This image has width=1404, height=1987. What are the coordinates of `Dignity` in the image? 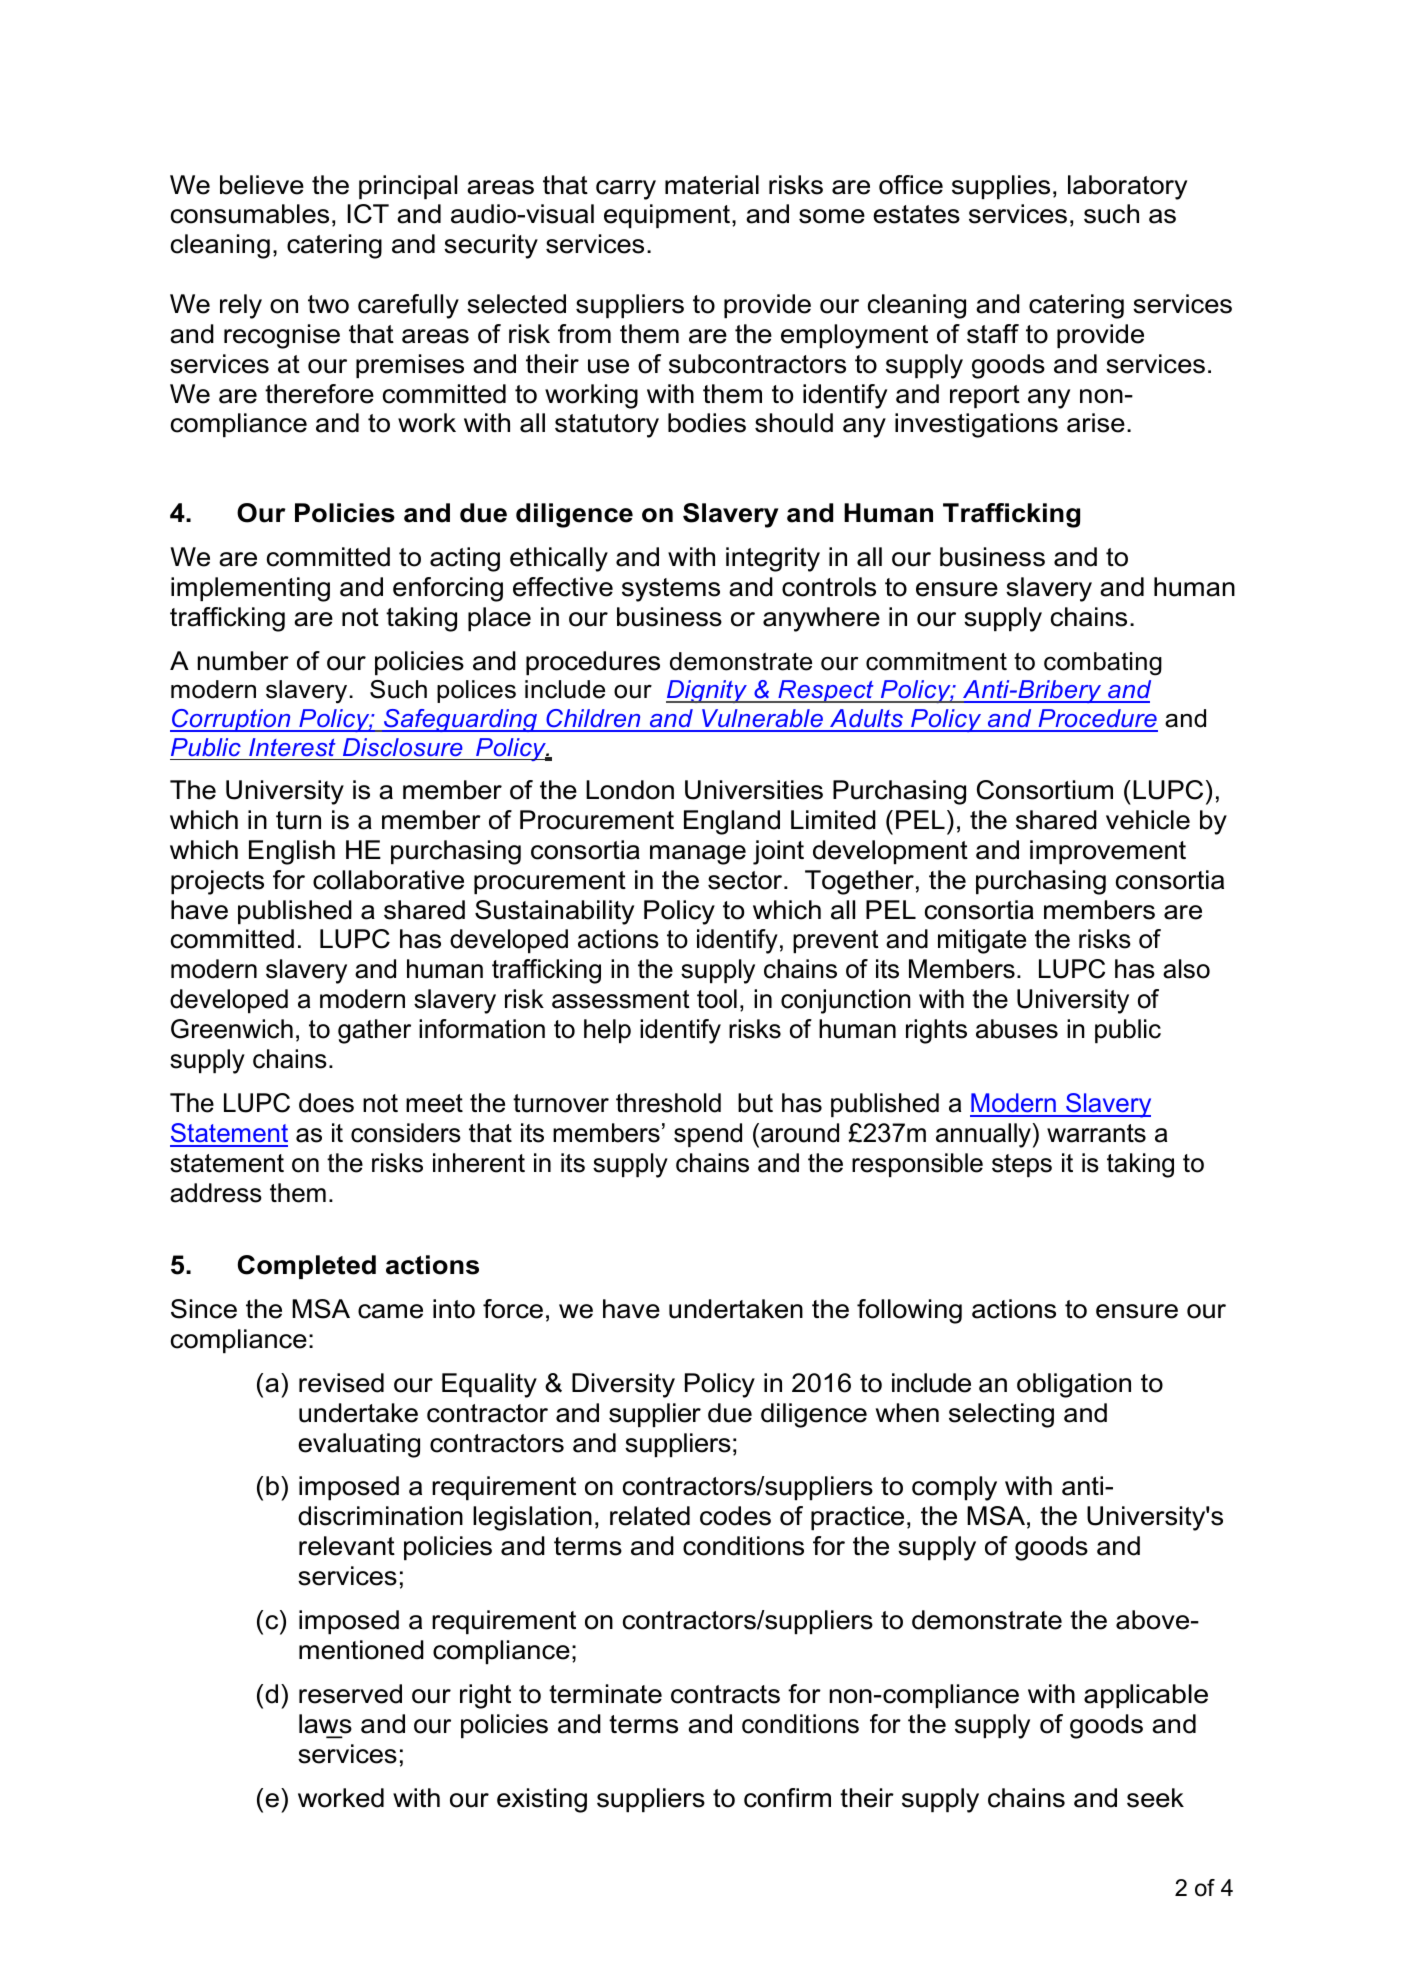 It's located at (707, 691).
